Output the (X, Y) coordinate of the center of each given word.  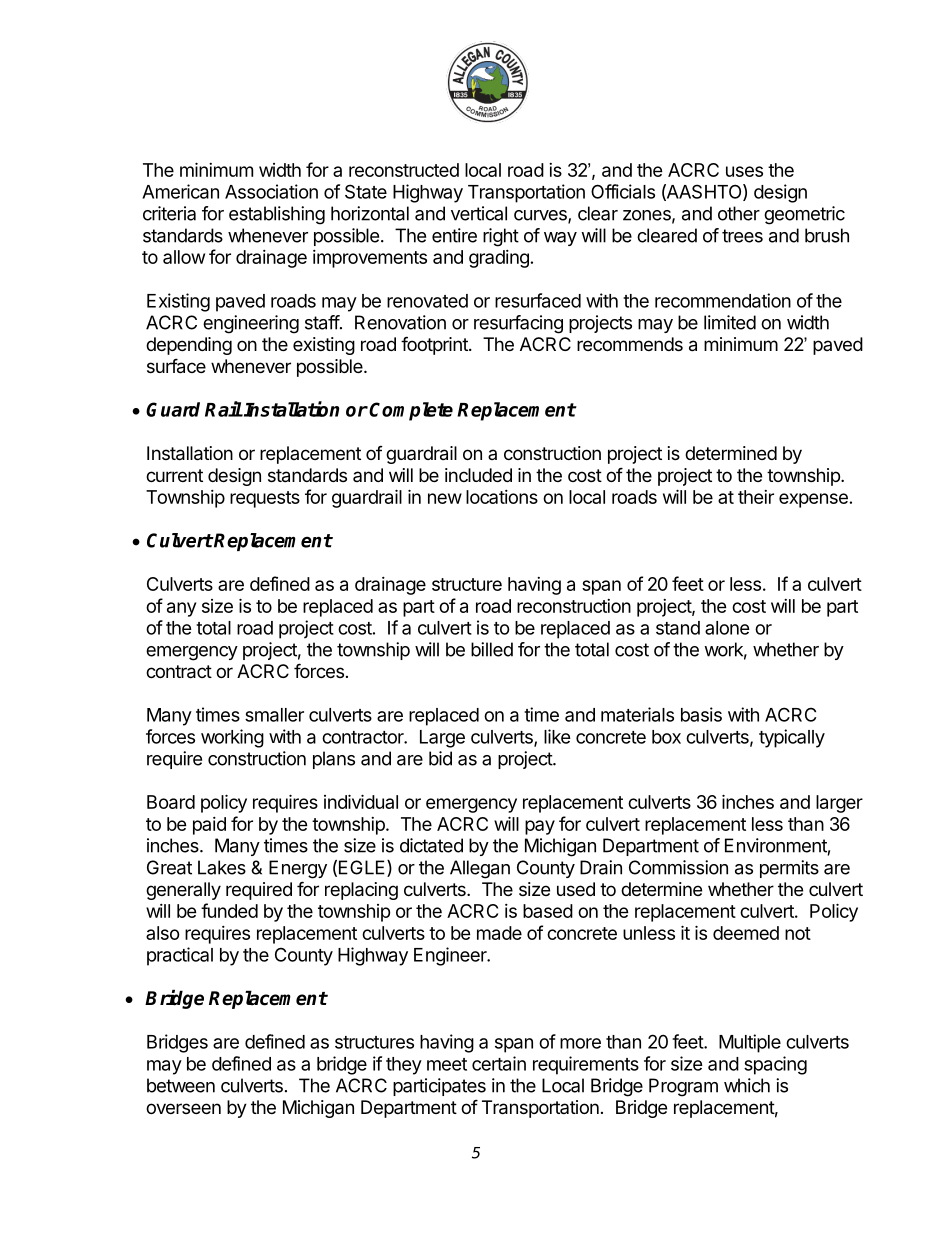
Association (271, 191)
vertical (479, 213)
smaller (274, 715)
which (747, 1085)
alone (727, 628)
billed (492, 649)
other (739, 213)
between (181, 1085)
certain (499, 1063)
